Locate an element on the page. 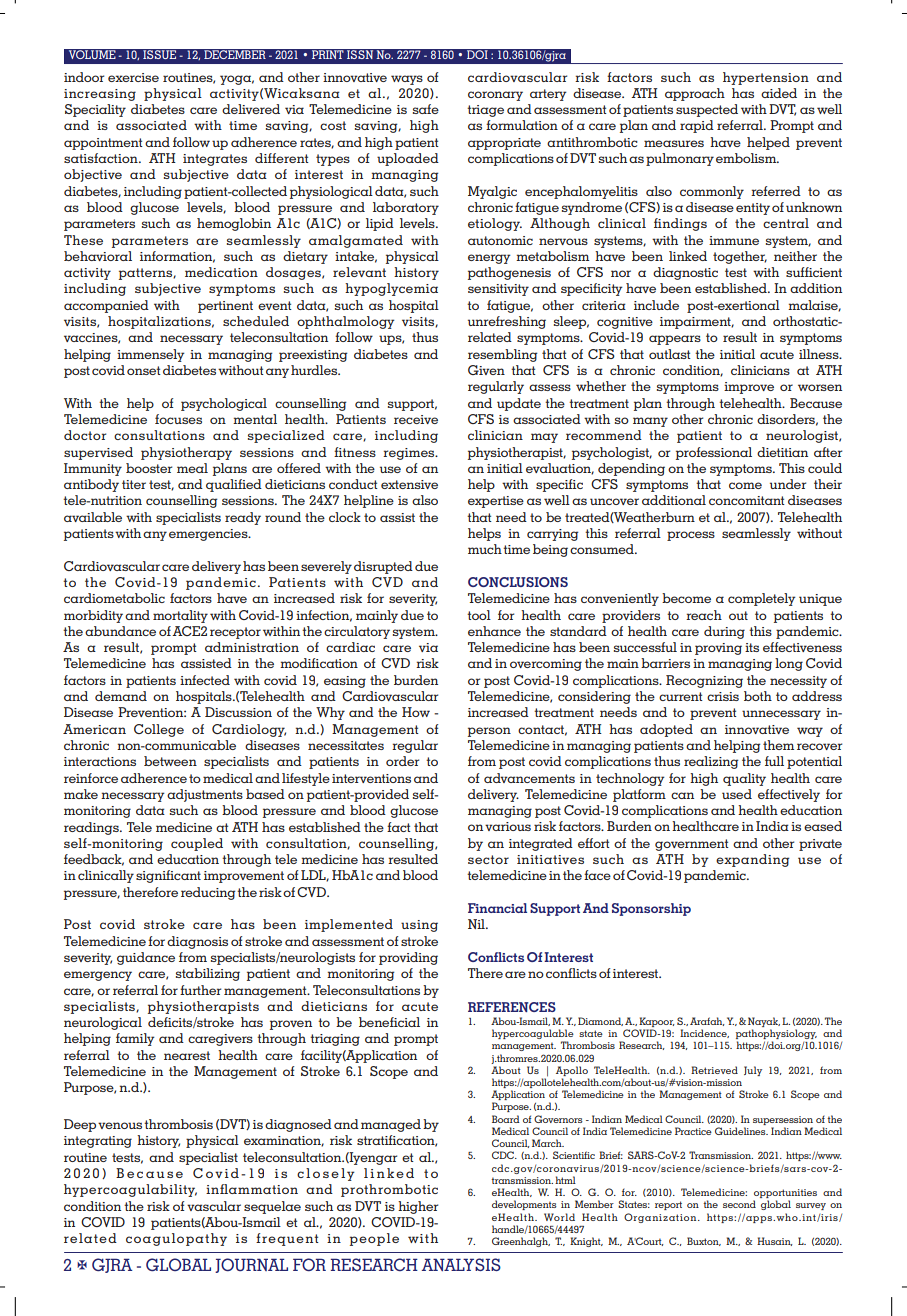  exercise is located at coordinates (133, 77).
